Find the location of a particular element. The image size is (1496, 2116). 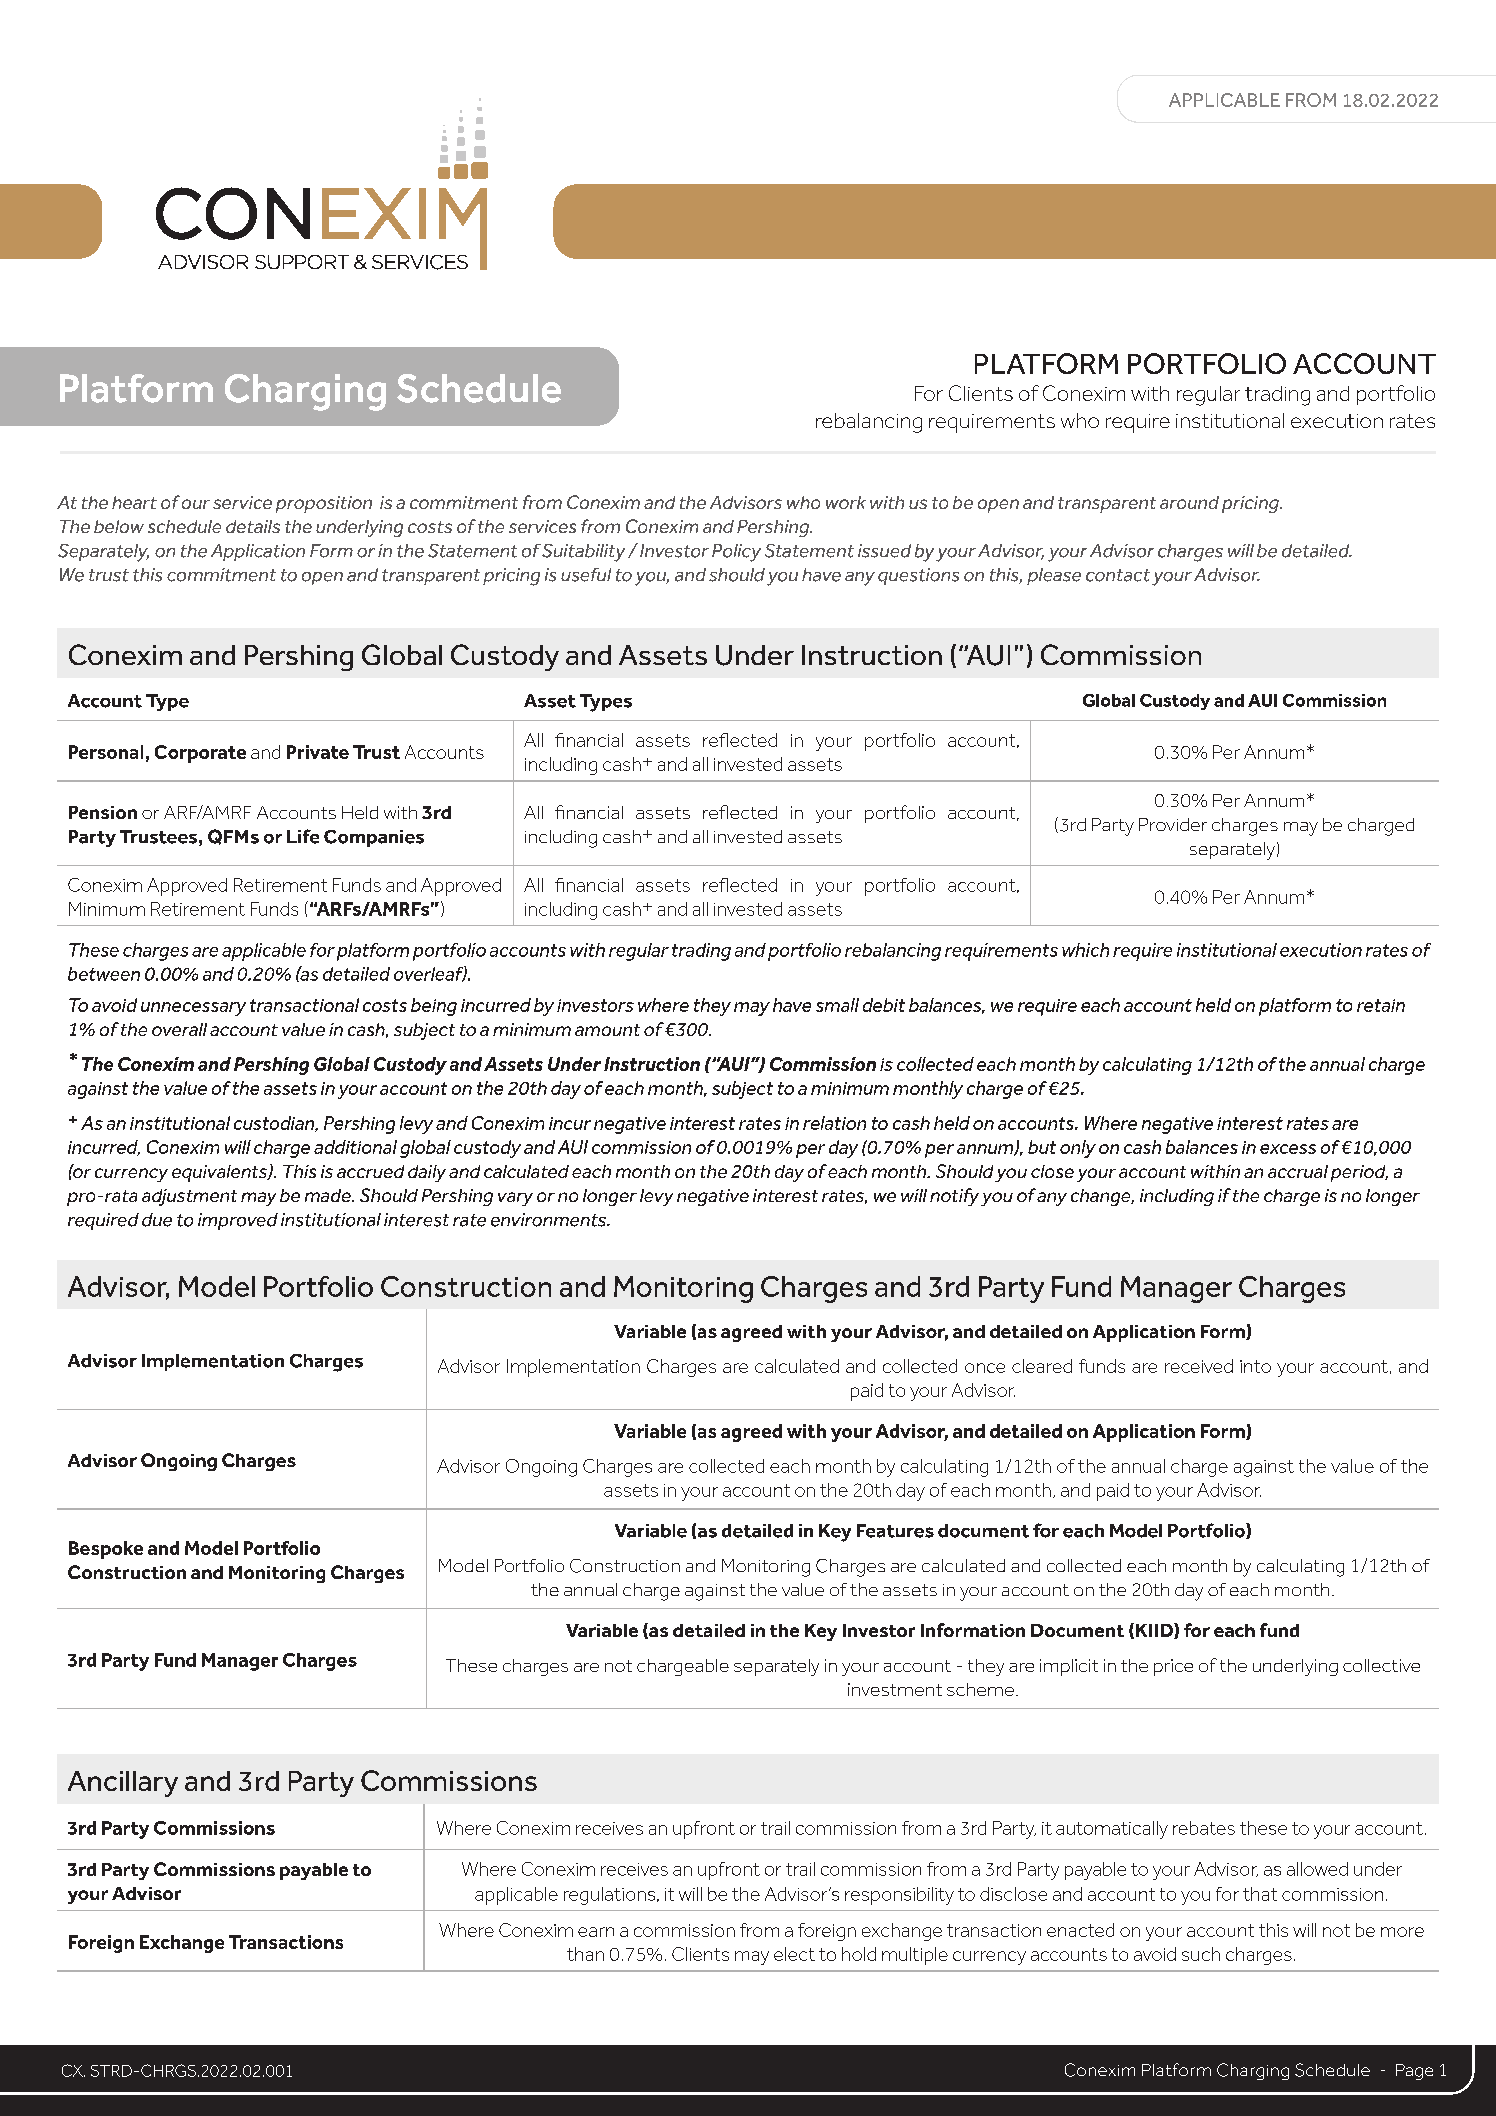

Policy is located at coordinates (736, 553).
